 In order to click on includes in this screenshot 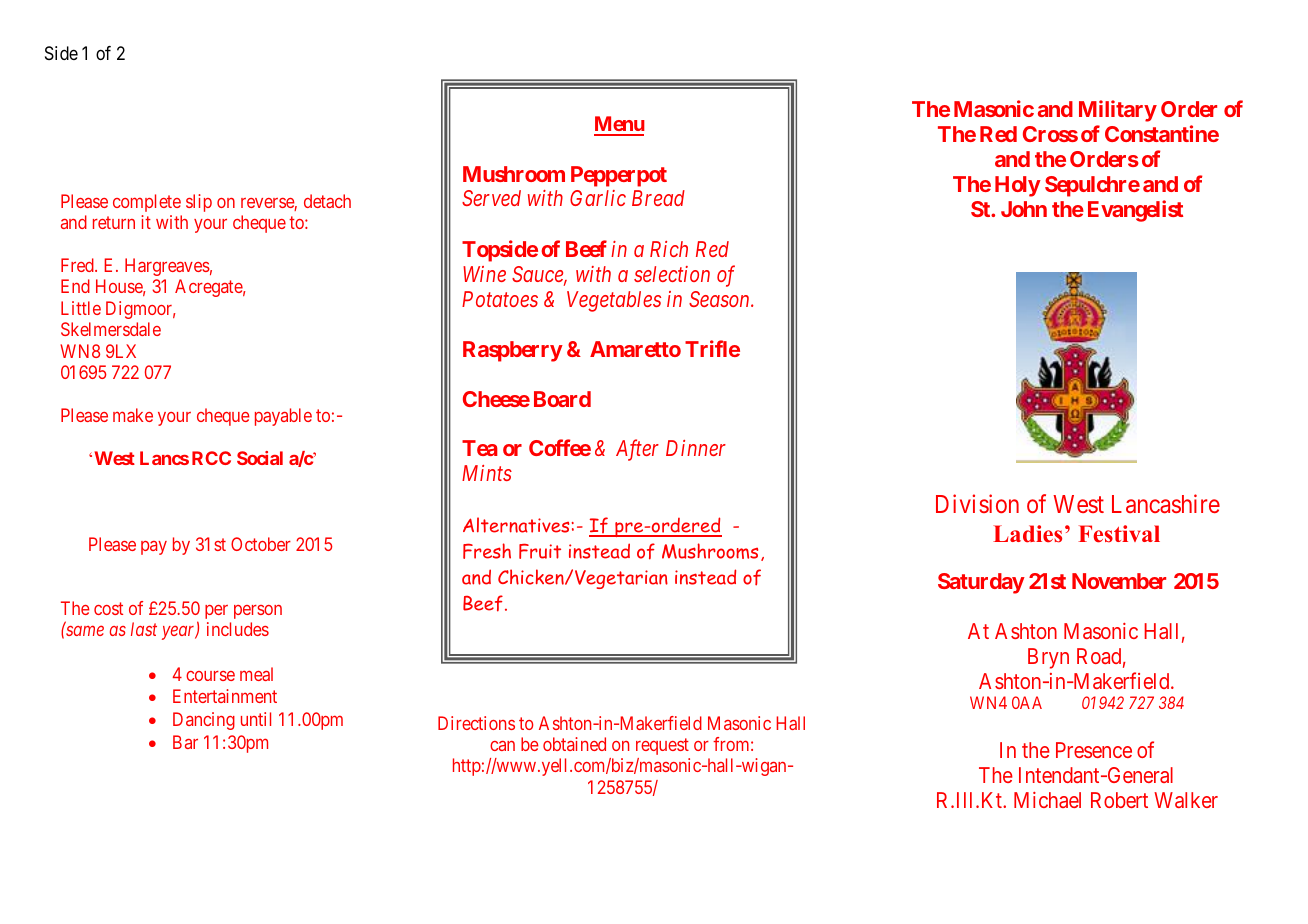, I will do `click(238, 629)`.
